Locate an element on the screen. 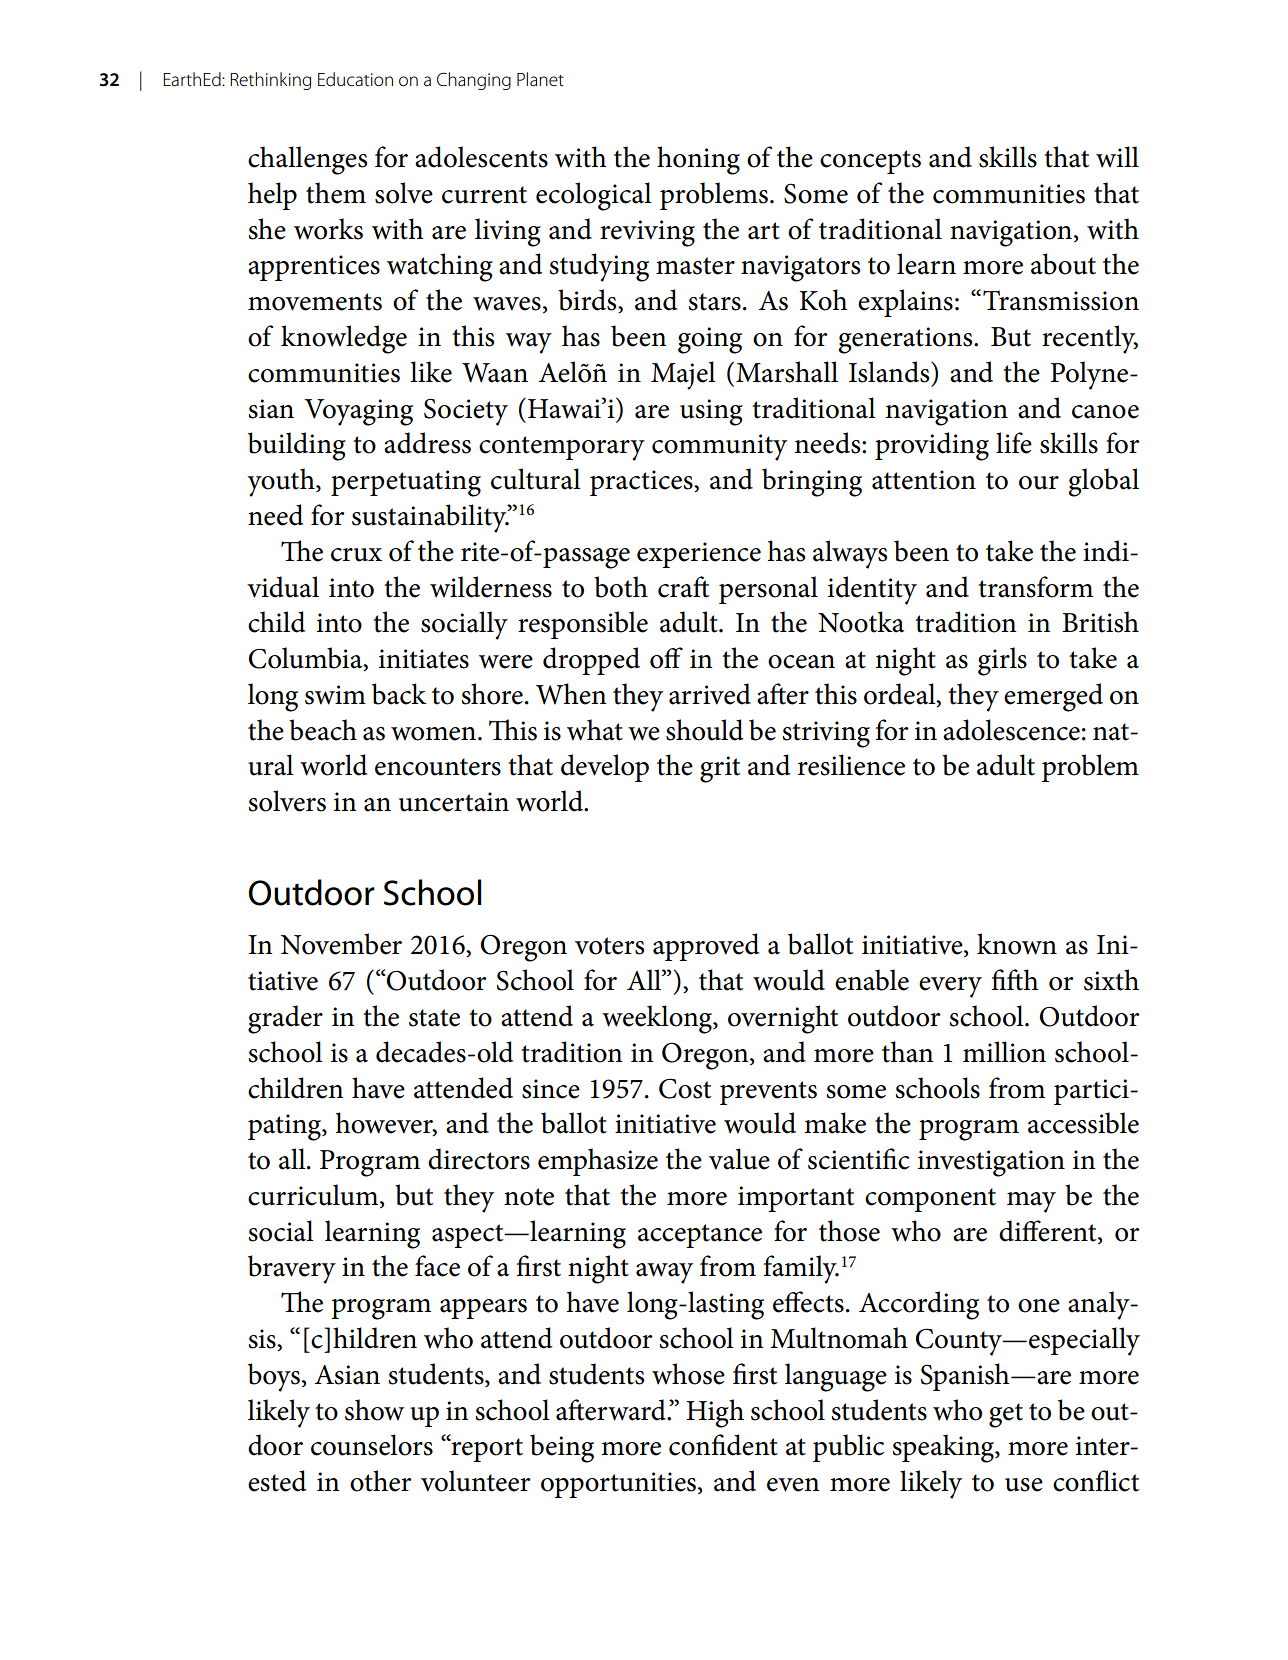 This screenshot has width=1288, height=1660. will is located at coordinates (1117, 157).
